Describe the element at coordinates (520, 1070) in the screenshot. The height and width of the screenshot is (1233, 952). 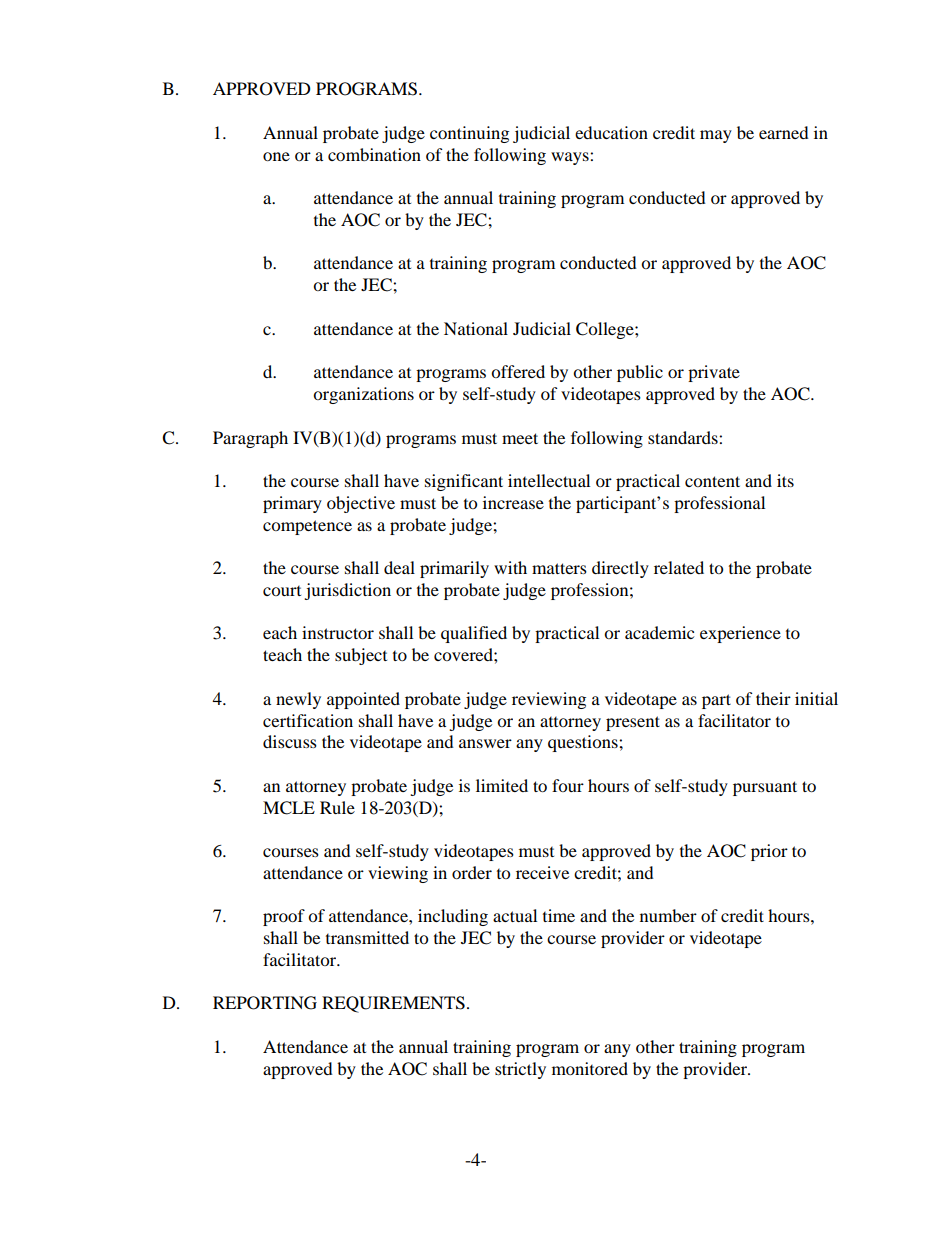
I see `strictly` at that location.
